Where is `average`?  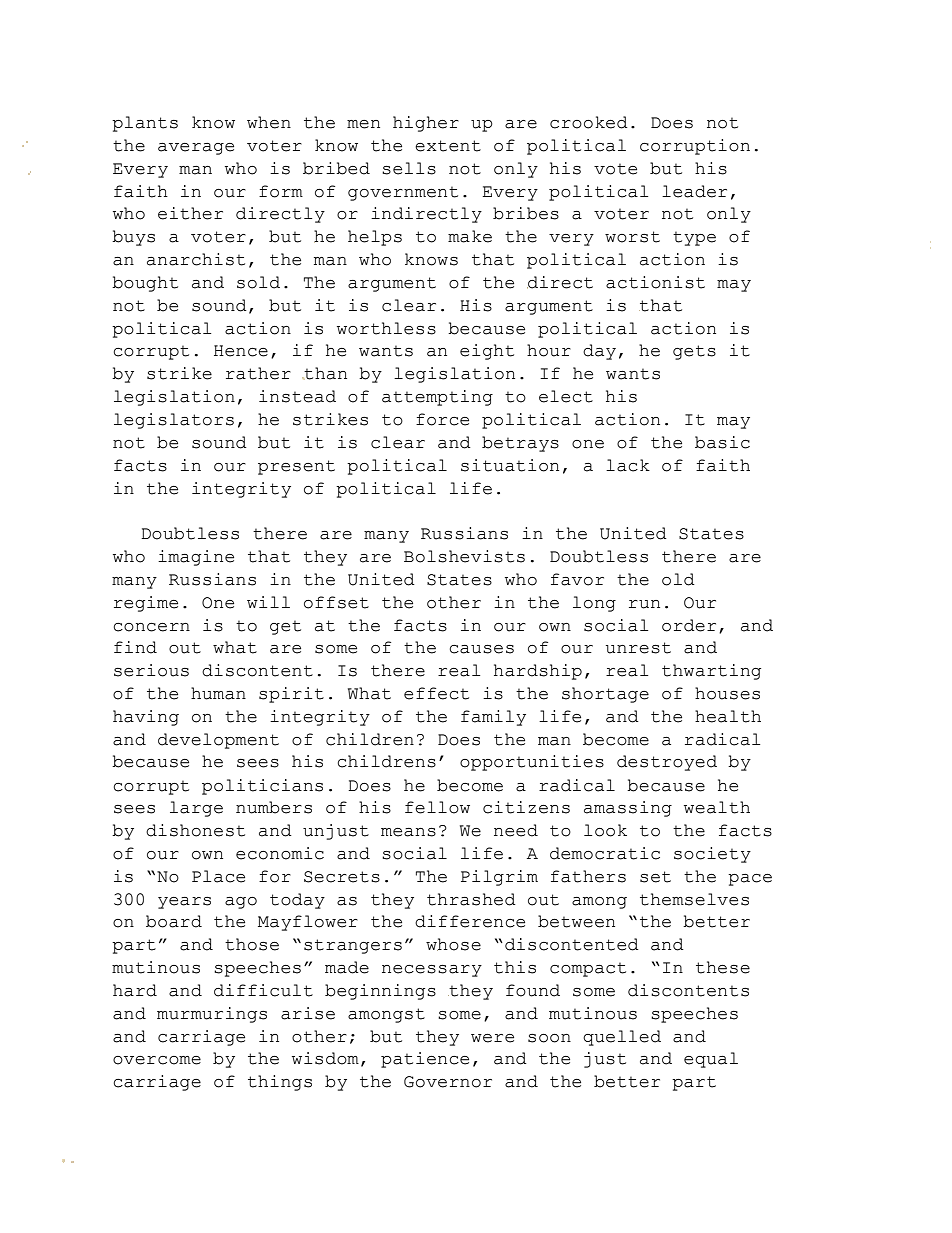 average is located at coordinates (196, 149).
